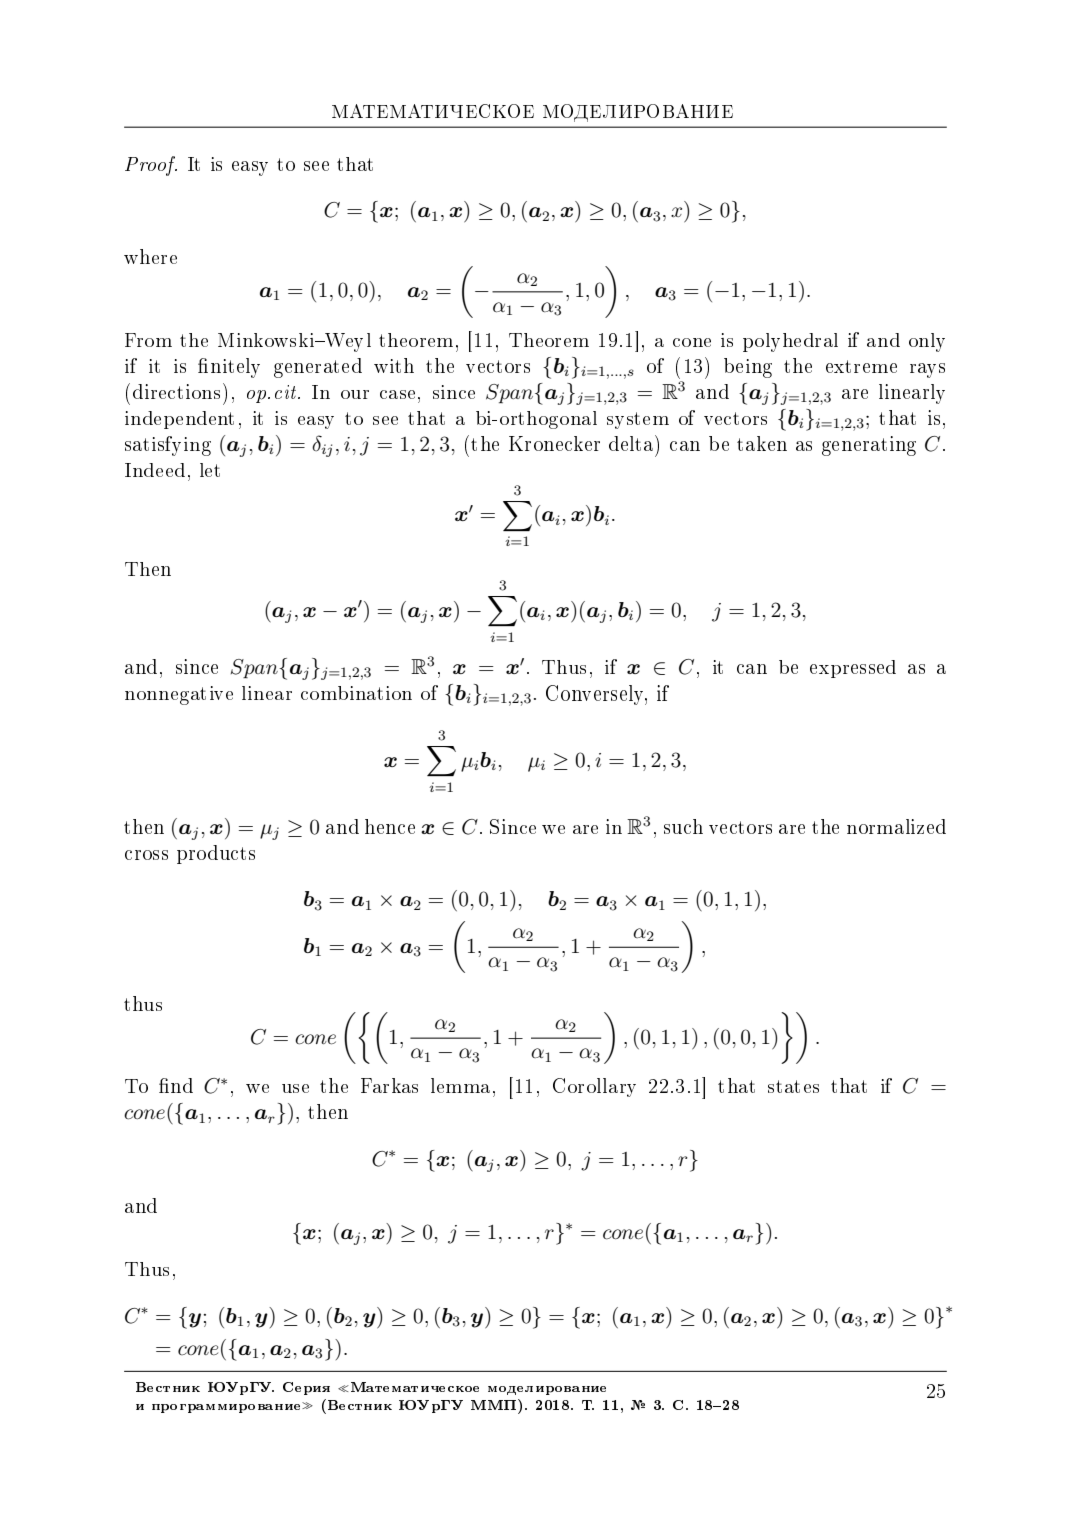  What do you see at coordinates (793, 1086) in the image?
I see `states` at bounding box center [793, 1086].
